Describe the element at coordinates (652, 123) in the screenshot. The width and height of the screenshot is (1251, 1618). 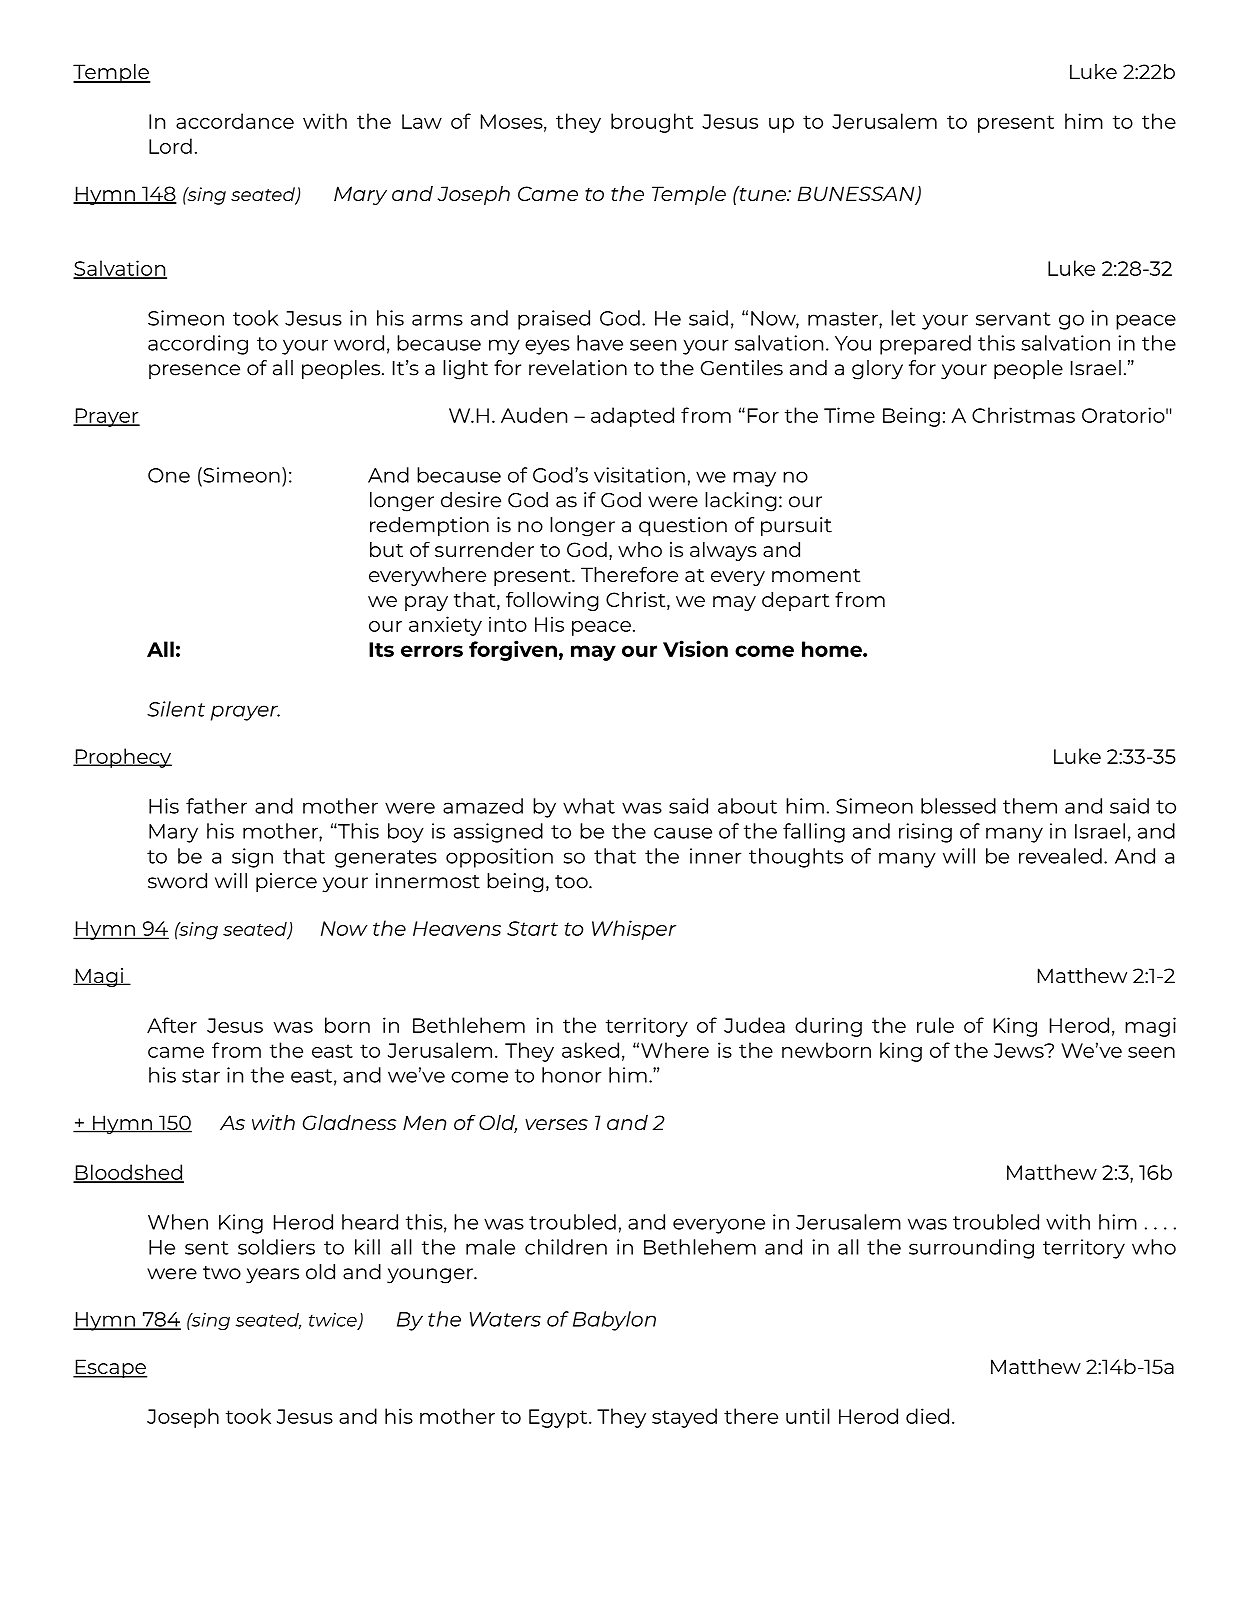
I see `brought` at that location.
